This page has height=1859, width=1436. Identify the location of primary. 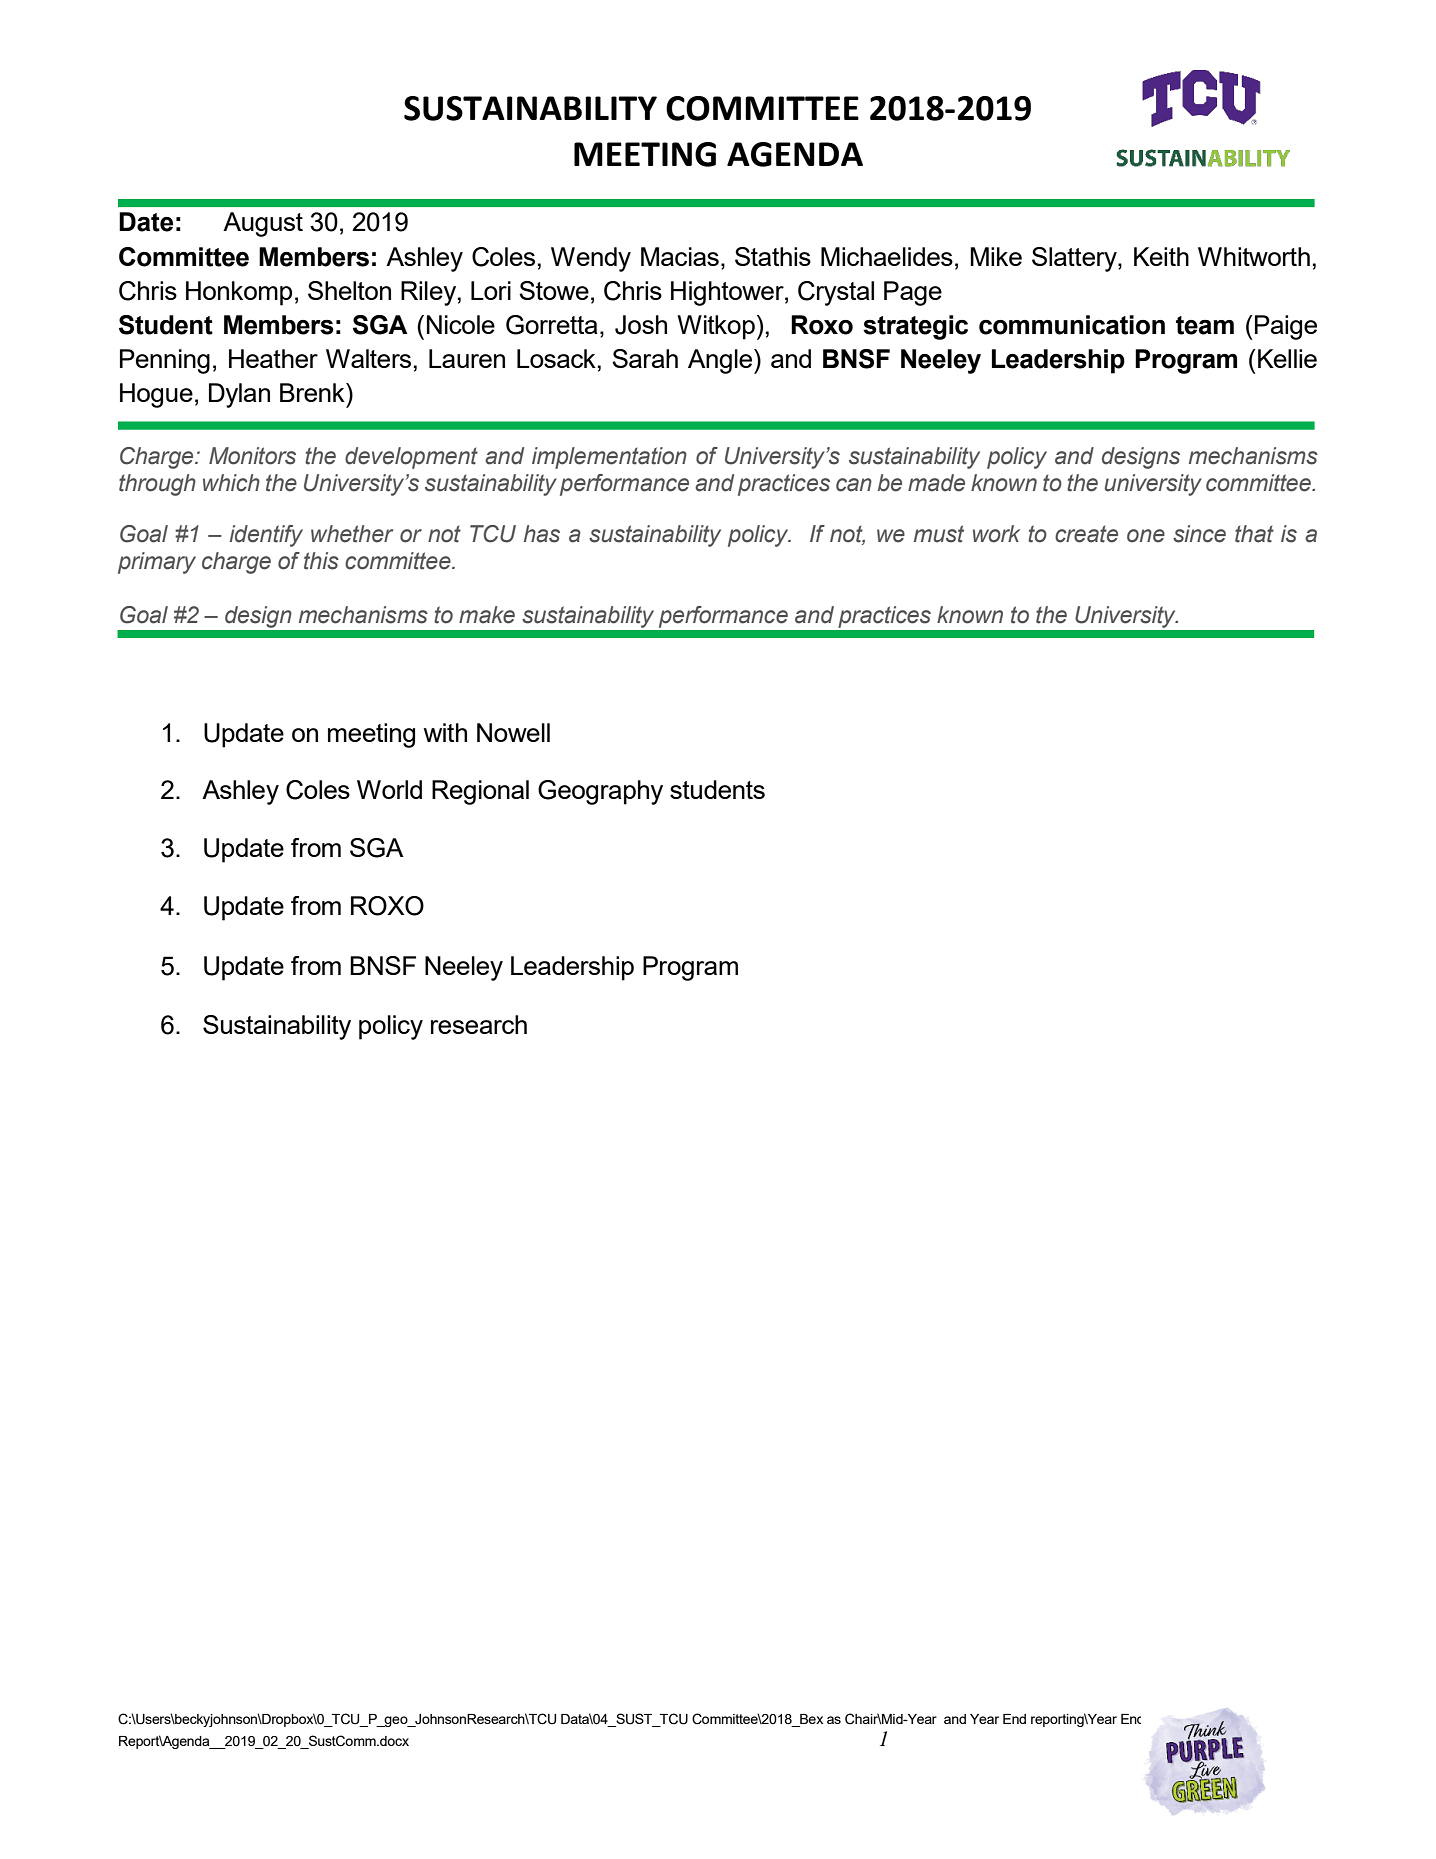
(157, 563).
